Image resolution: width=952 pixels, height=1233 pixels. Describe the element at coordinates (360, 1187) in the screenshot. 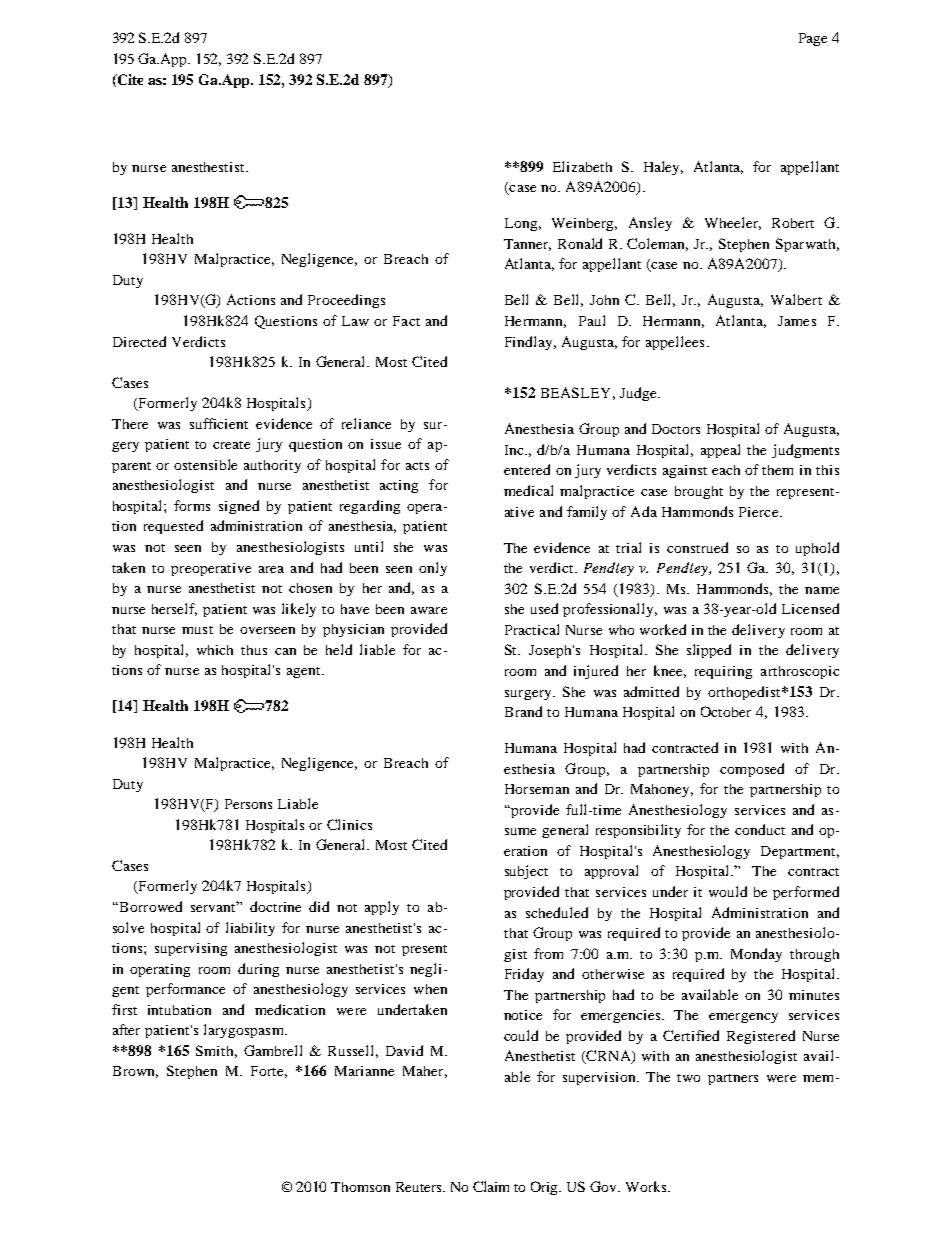

I see `Thomson` at that location.
